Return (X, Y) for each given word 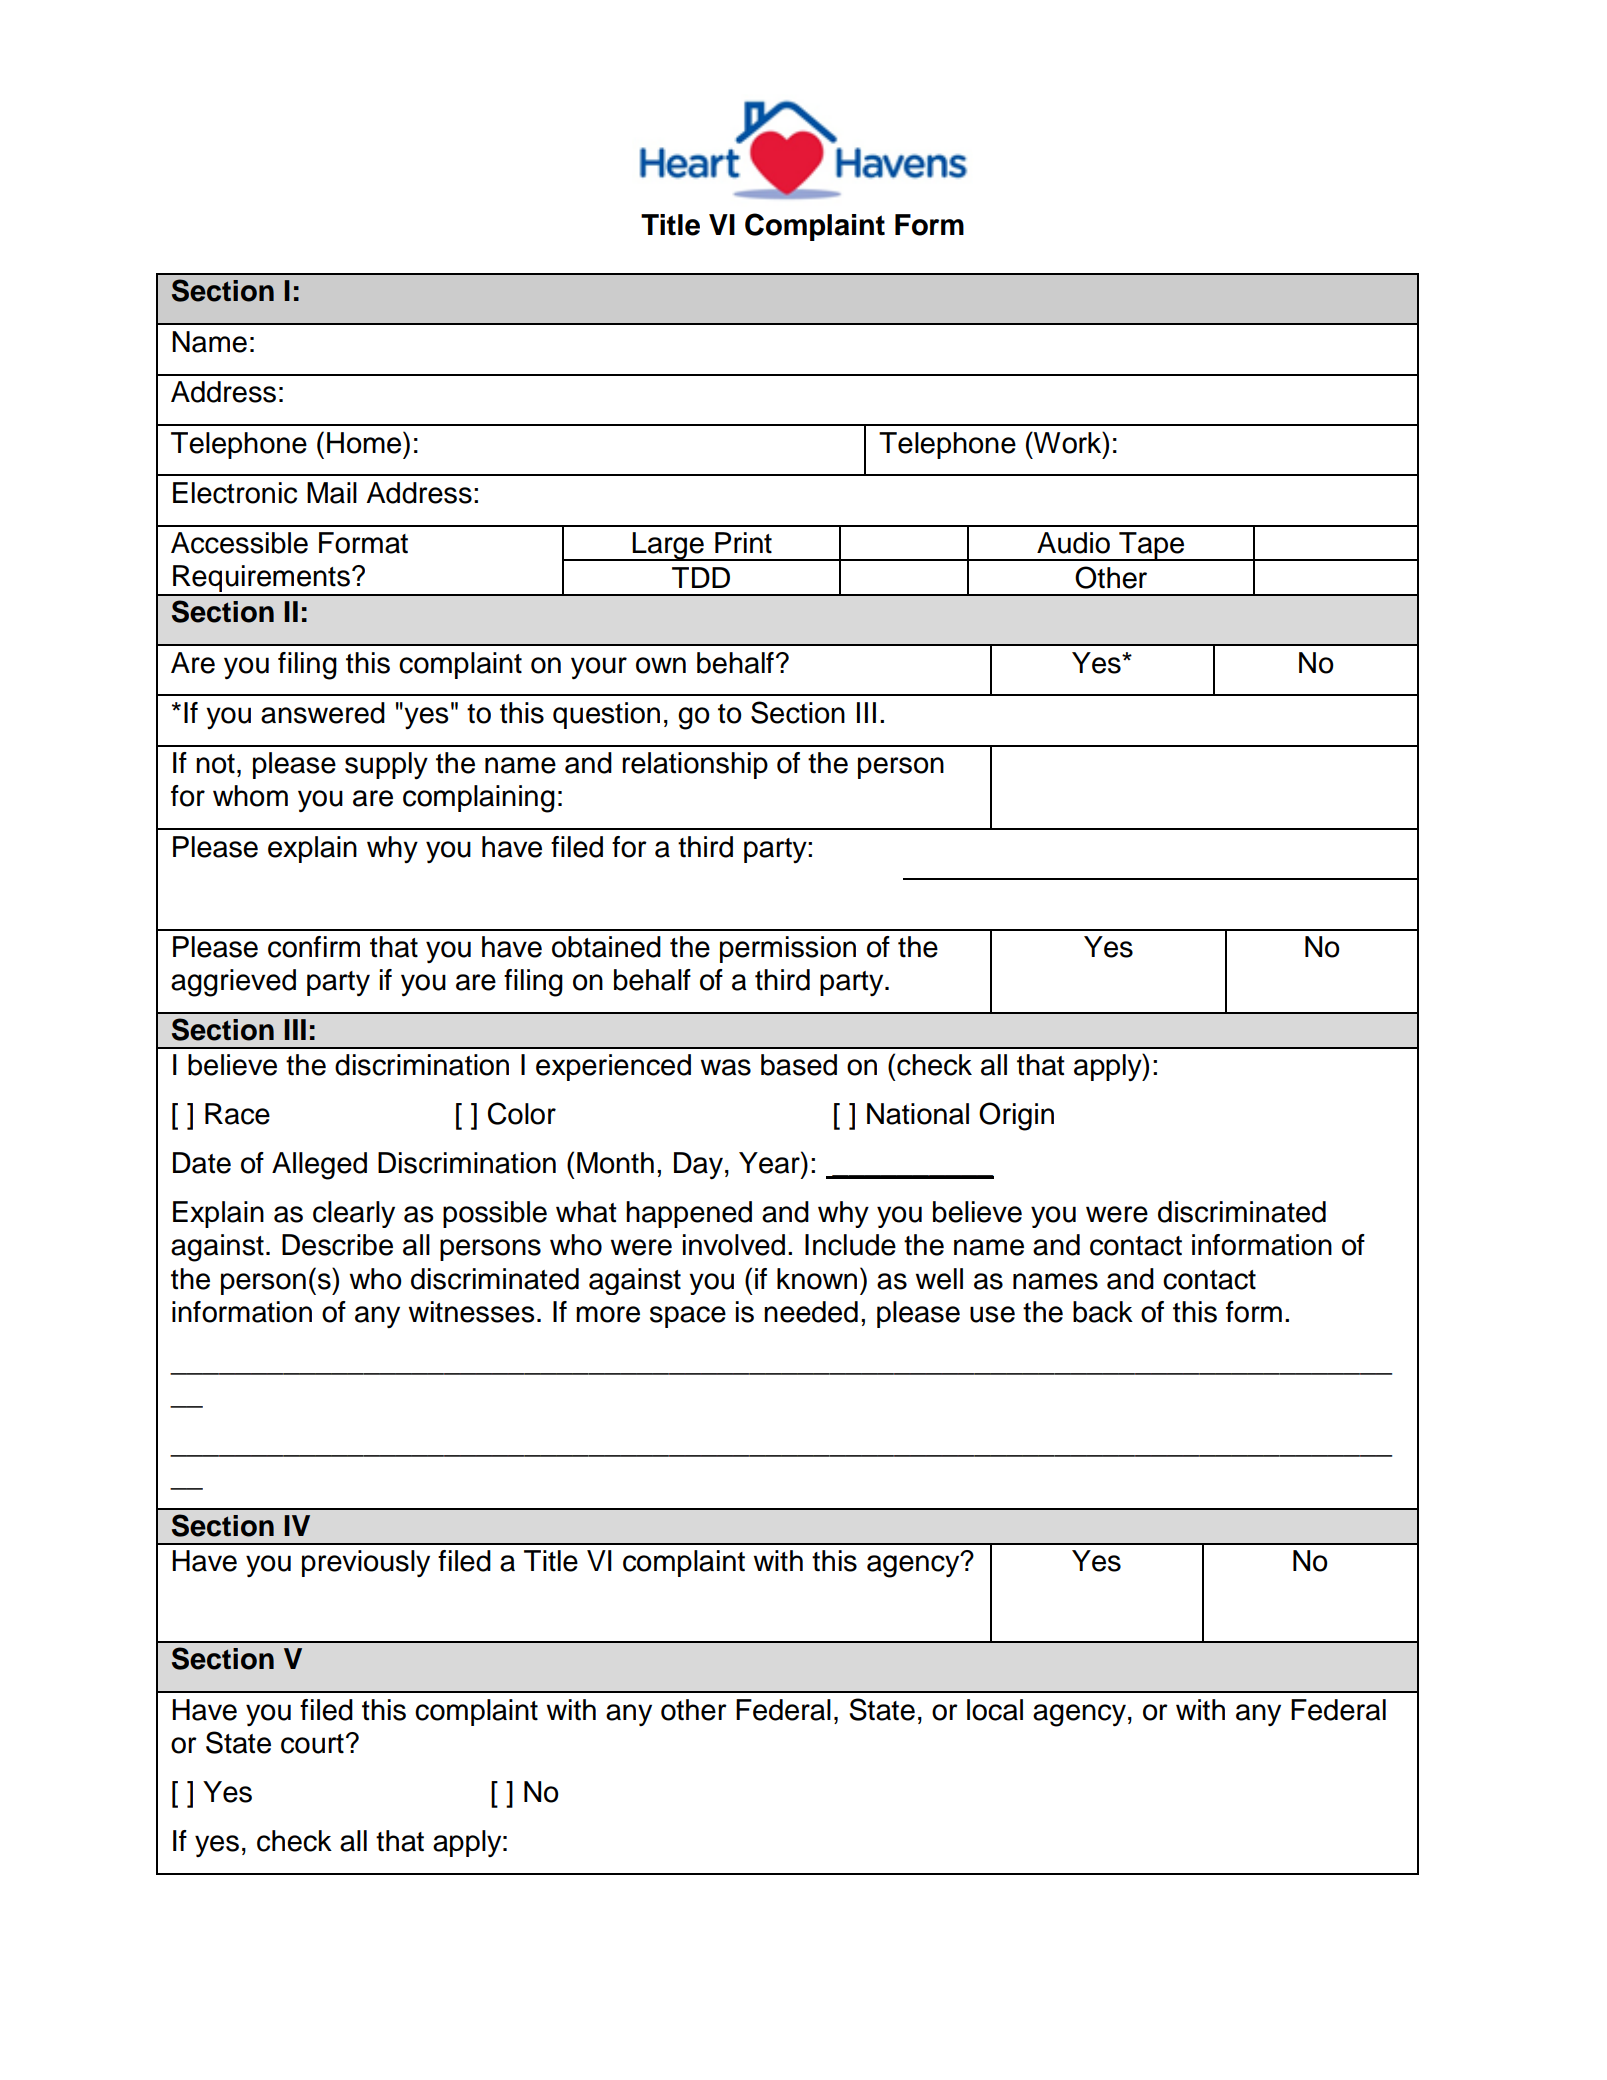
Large (668, 546)
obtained (606, 947)
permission (788, 949)
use (992, 1314)
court (312, 1744)
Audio (1073, 543)
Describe (337, 1245)
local (995, 1710)
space (688, 1317)
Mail (332, 493)
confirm (314, 947)
